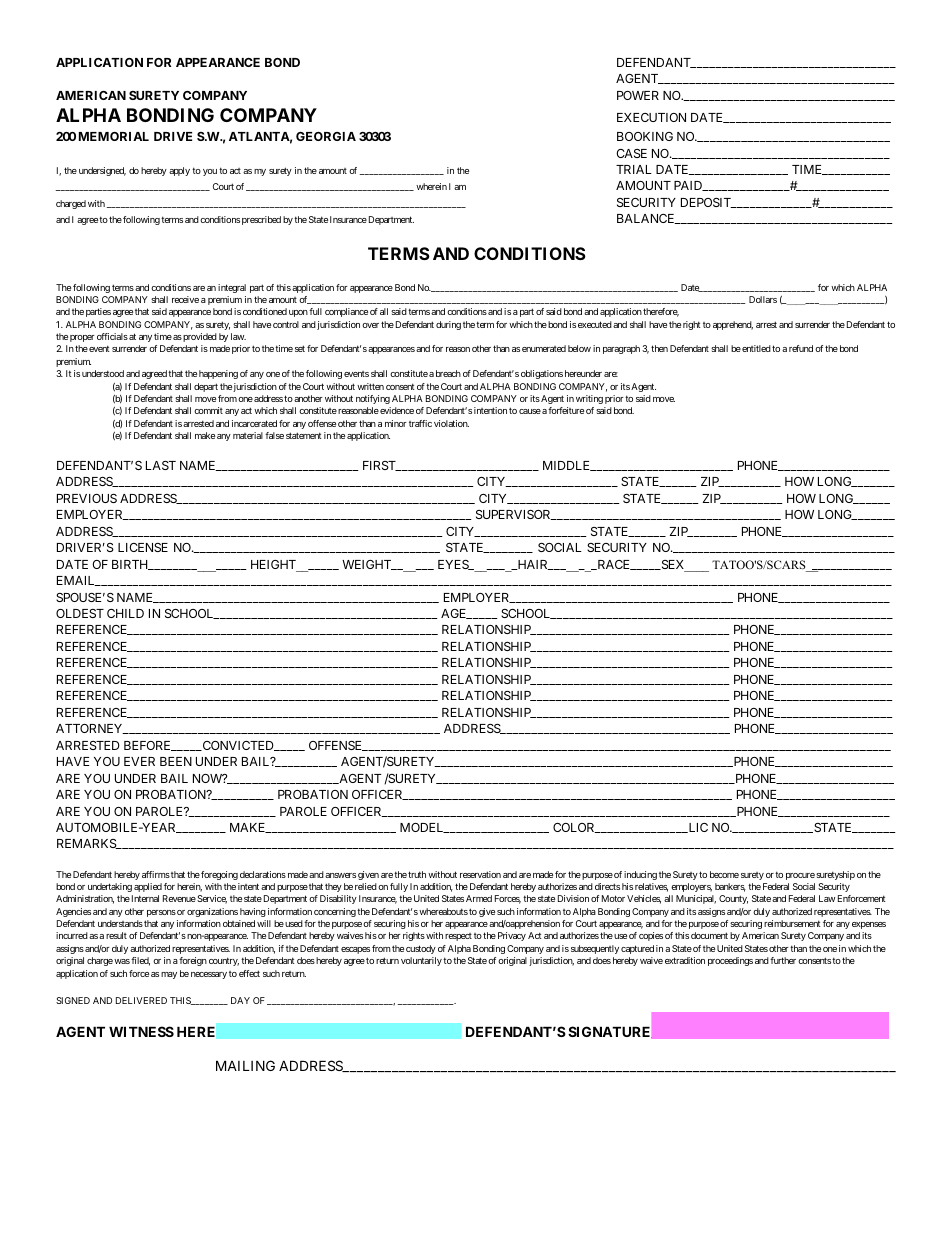 The image size is (952, 1233). Describe the element at coordinates (451, 423) in the screenshot. I see `violation` at that location.
